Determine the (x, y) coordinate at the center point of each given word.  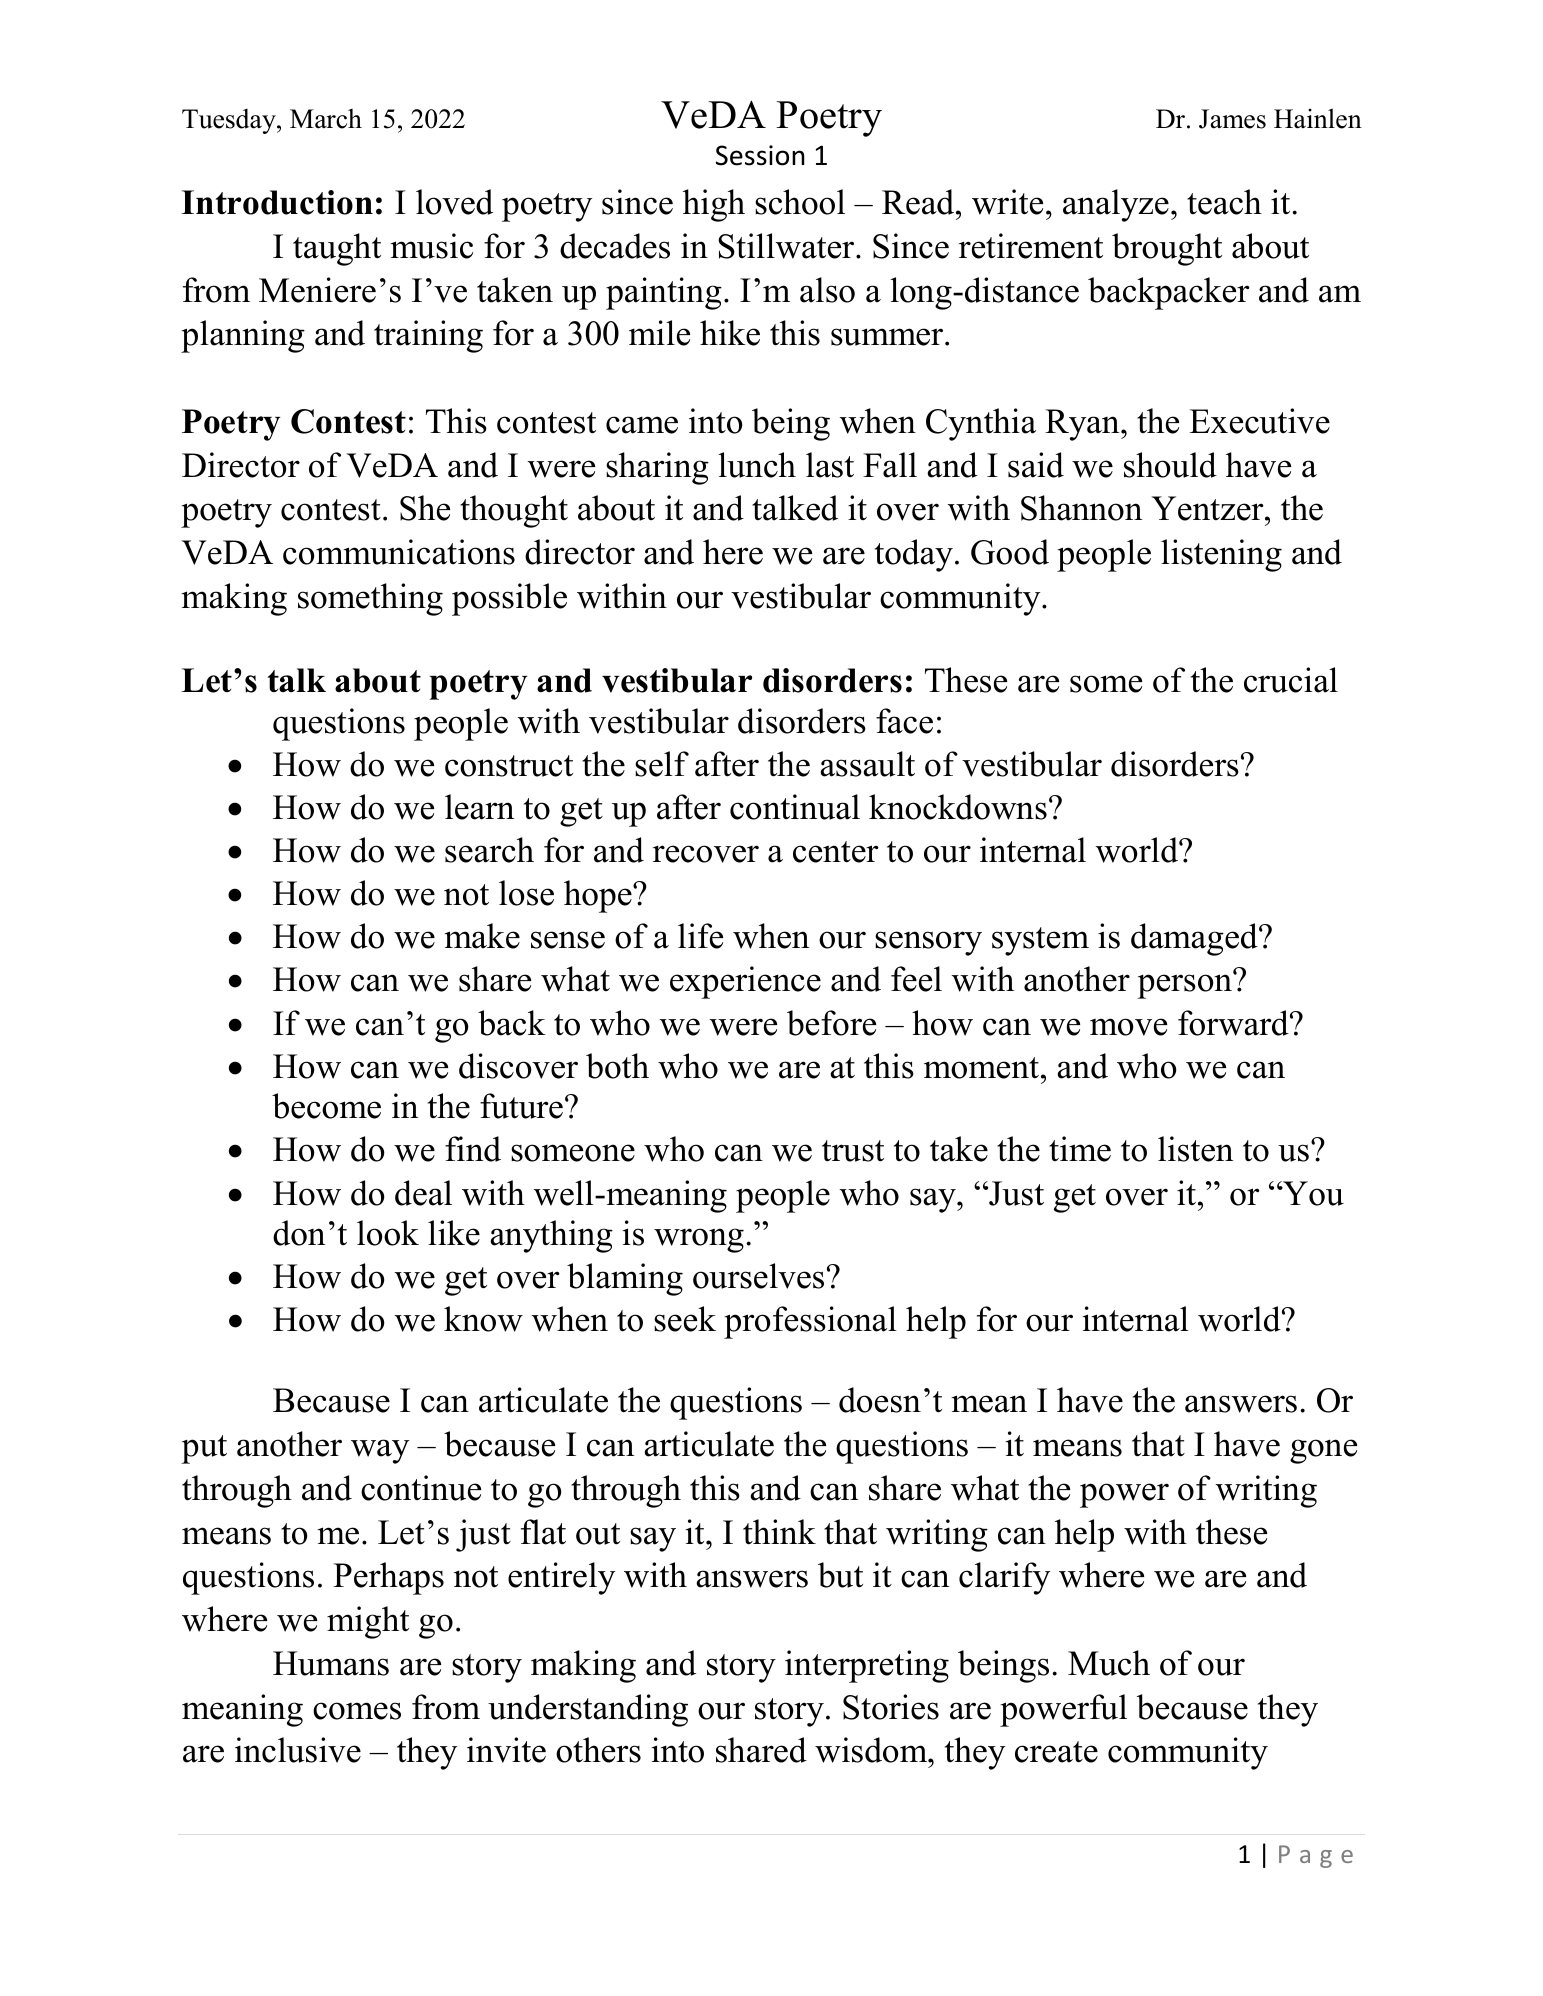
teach (1224, 202)
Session (760, 155)
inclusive (298, 1750)
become (326, 1106)
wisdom (872, 1750)
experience (745, 982)
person (1185, 986)
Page (1316, 1856)
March (326, 119)
